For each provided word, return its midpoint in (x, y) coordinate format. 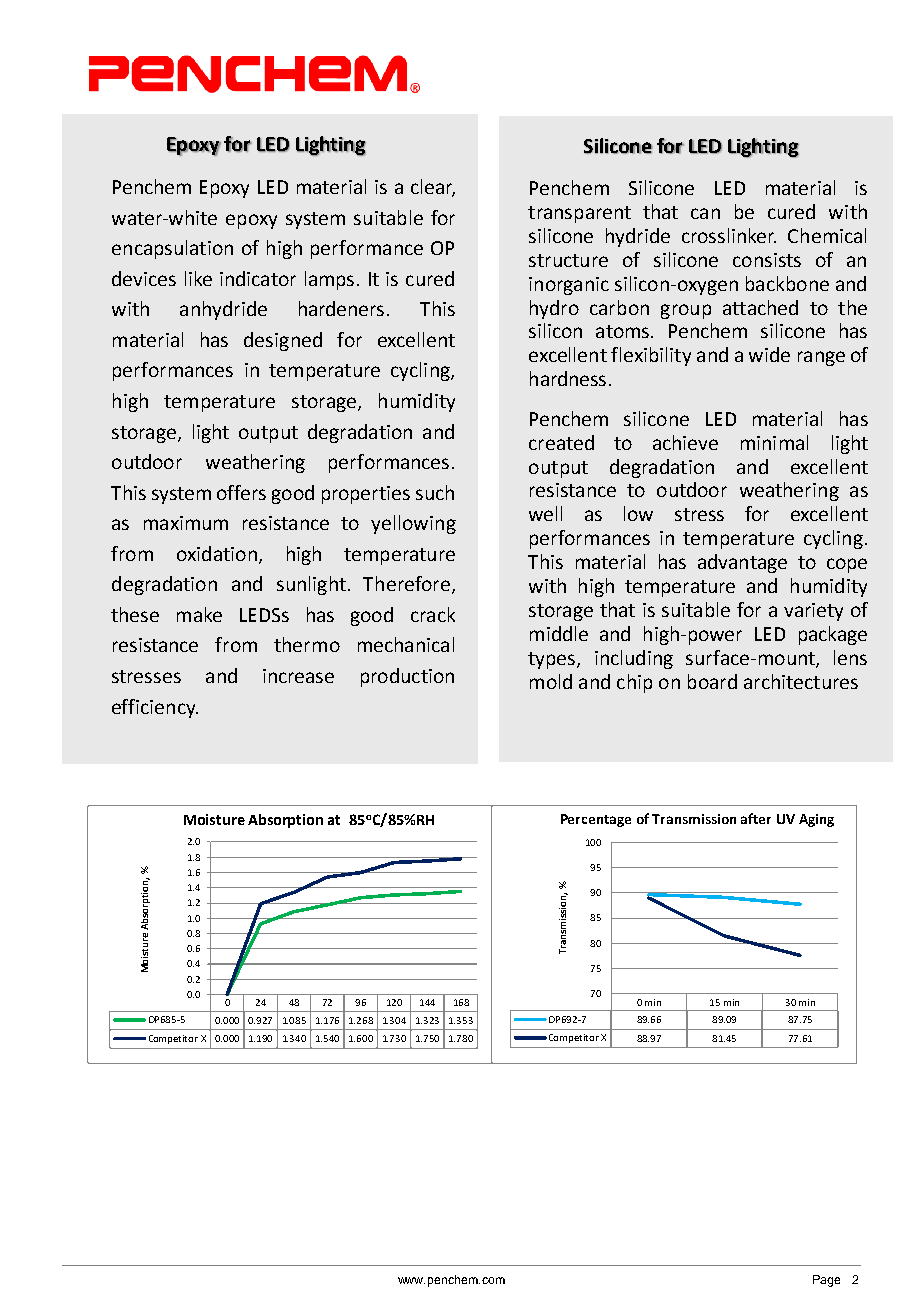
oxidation (217, 553)
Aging (816, 820)
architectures (801, 681)
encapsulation (172, 249)
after (756, 818)
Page (826, 1281)
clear (433, 188)
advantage (742, 563)
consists (767, 260)
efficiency (155, 708)
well (545, 513)
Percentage (596, 820)
